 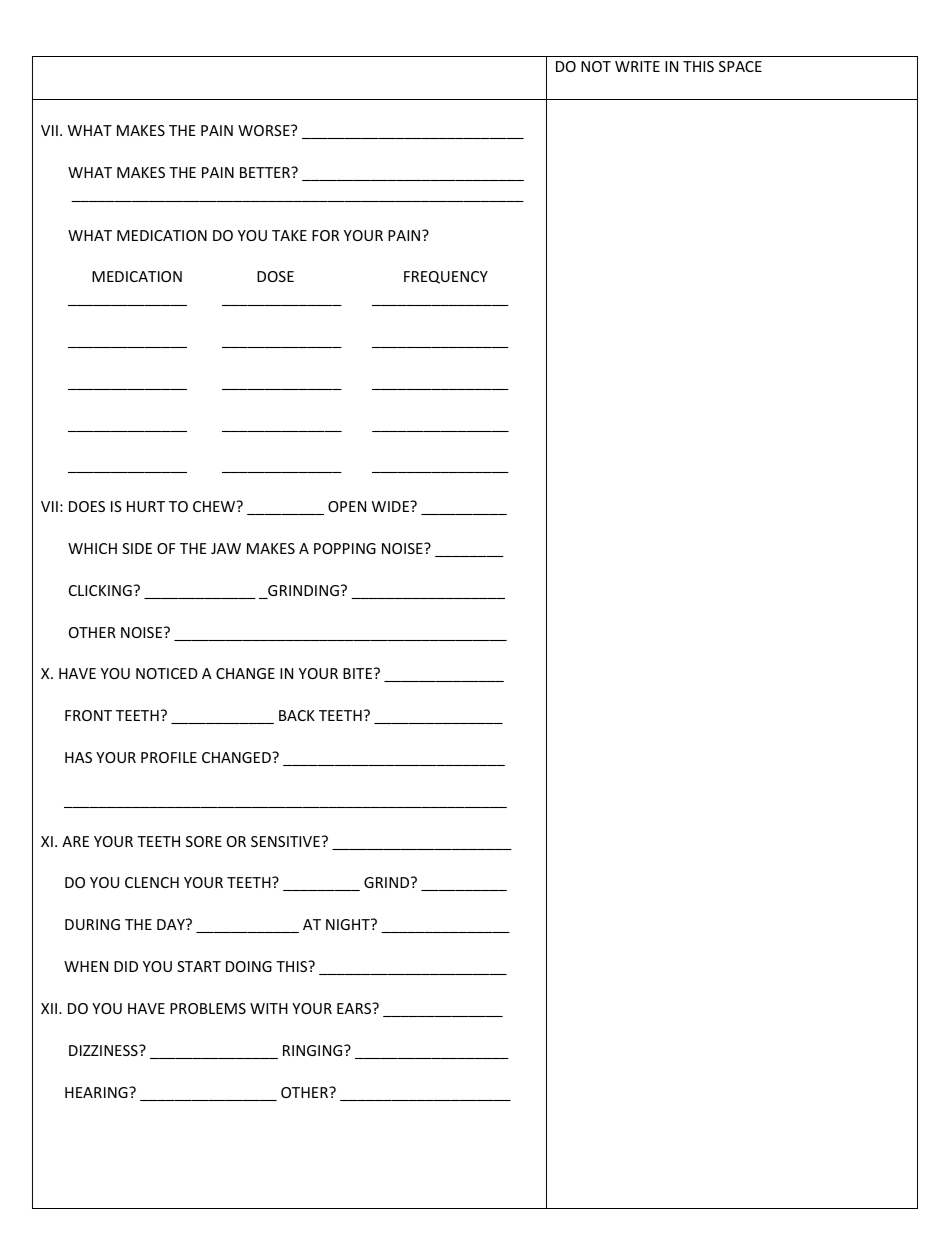 What do you see at coordinates (446, 277) in the document?
I see `FREQUENCY` at bounding box center [446, 277].
